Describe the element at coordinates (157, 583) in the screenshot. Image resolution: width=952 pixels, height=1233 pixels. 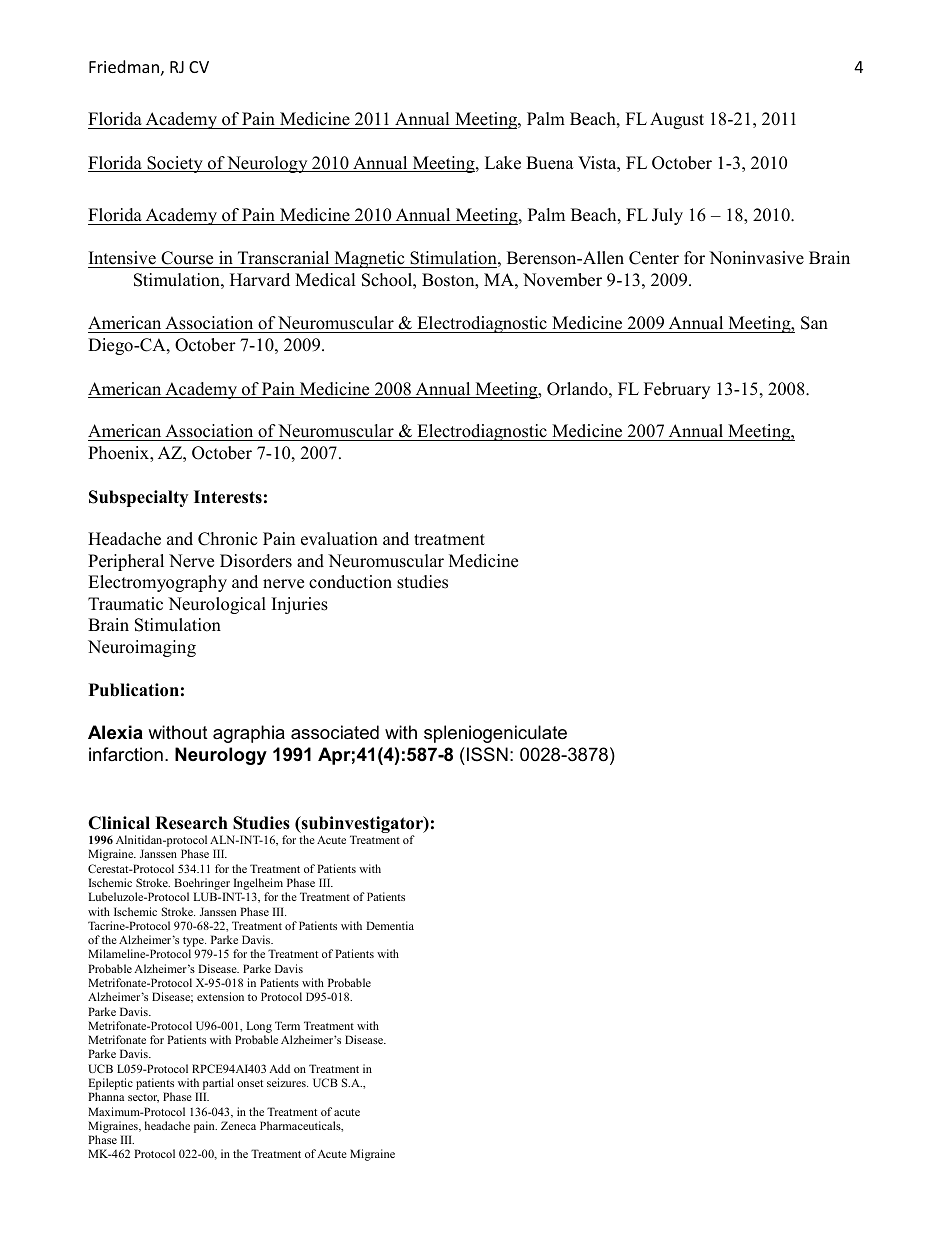
I see `Electromyography` at that location.
